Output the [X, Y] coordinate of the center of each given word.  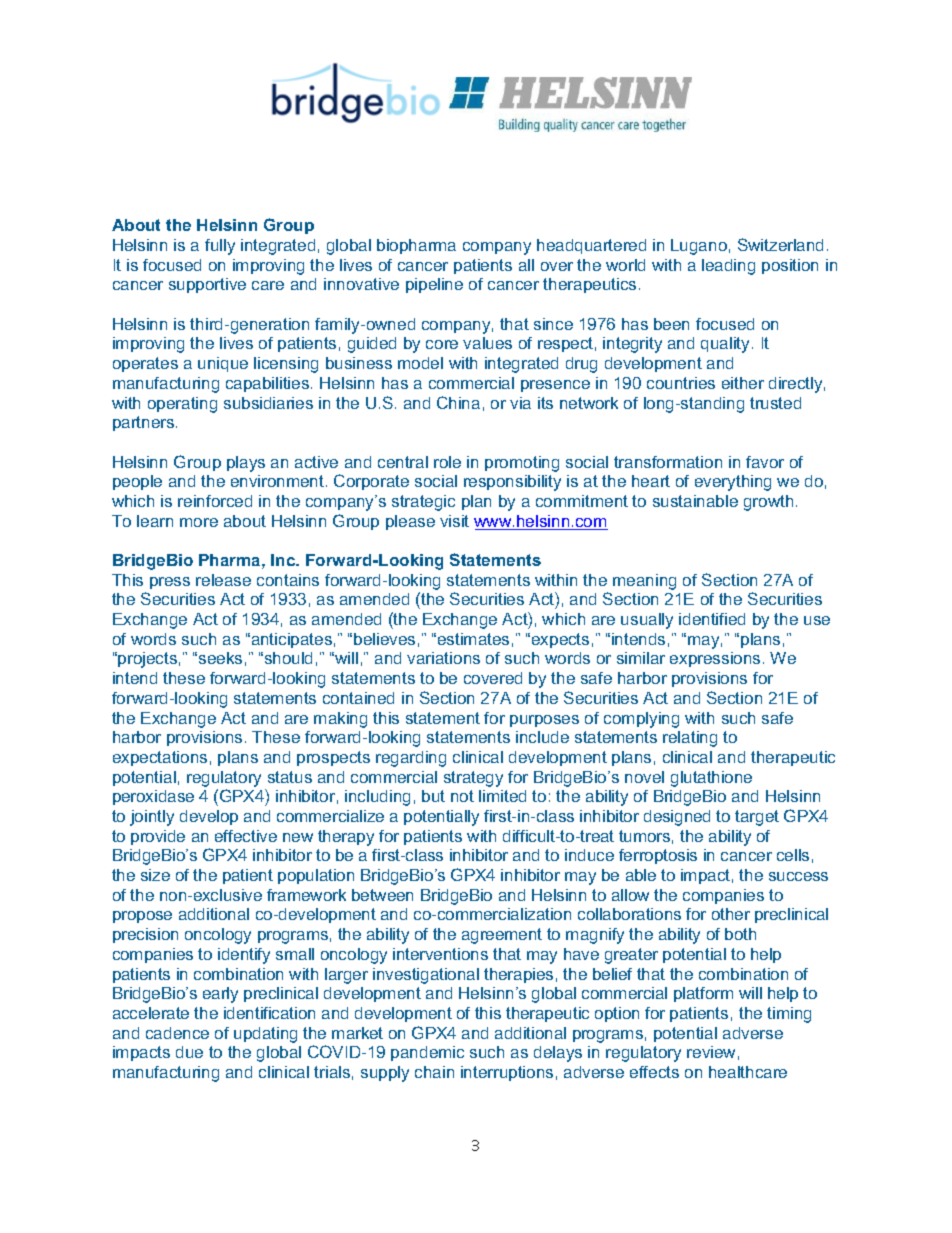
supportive [207, 285]
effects [654, 1072]
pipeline [434, 285]
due [189, 1052]
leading [728, 267]
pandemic [427, 1053]
